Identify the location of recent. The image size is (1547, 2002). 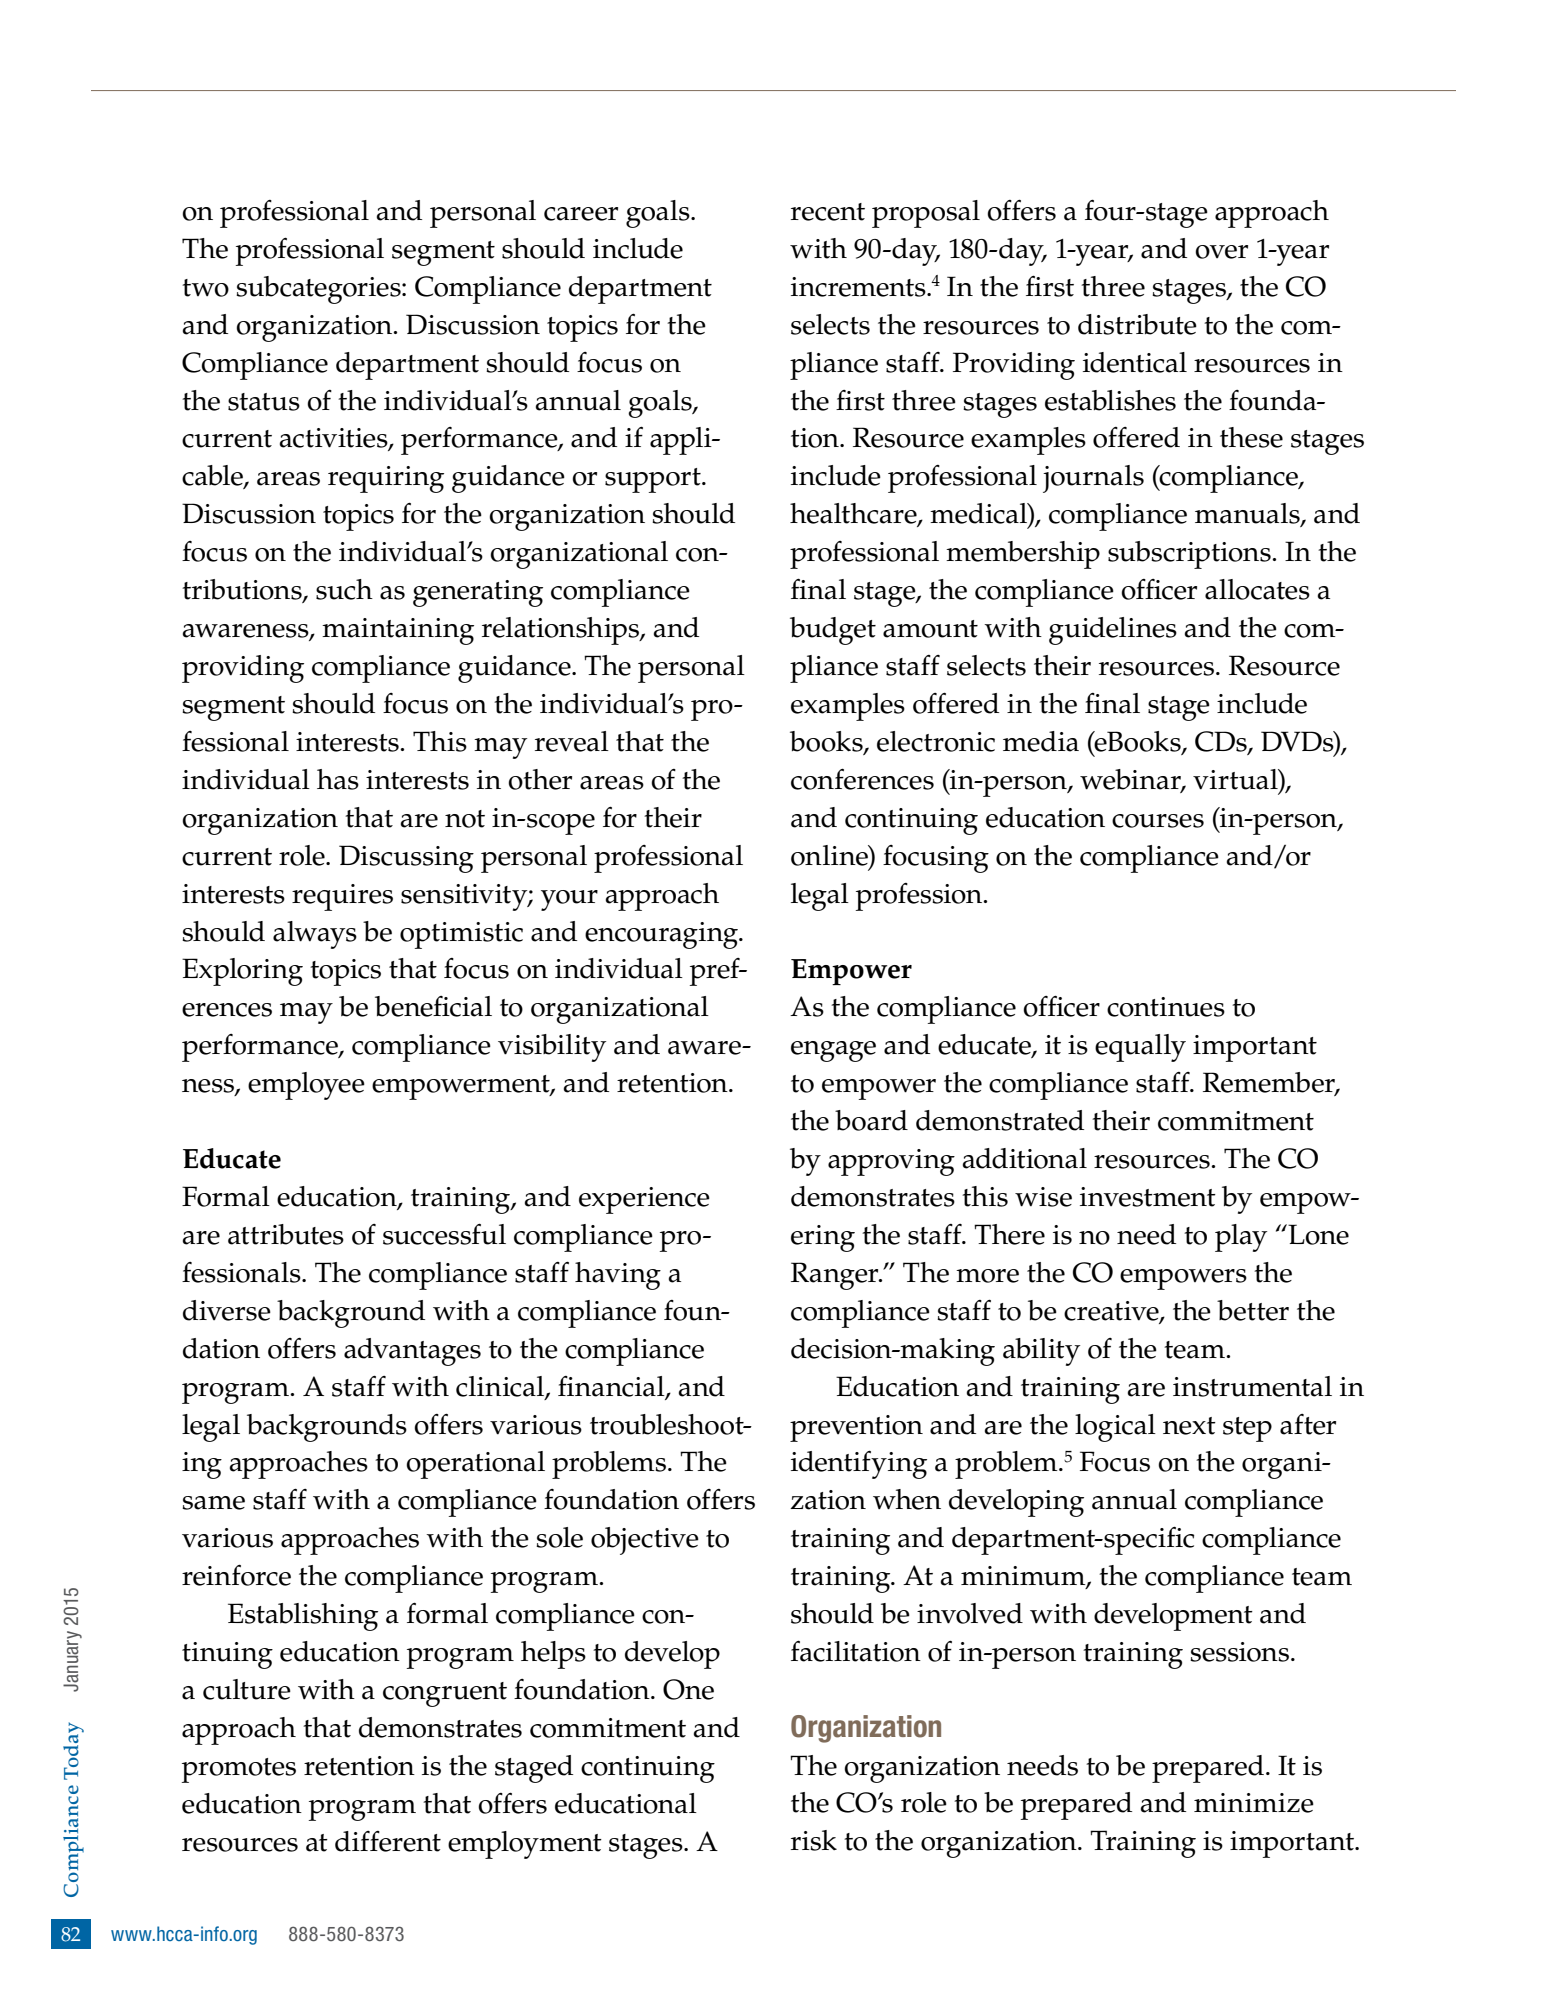
(828, 212).
